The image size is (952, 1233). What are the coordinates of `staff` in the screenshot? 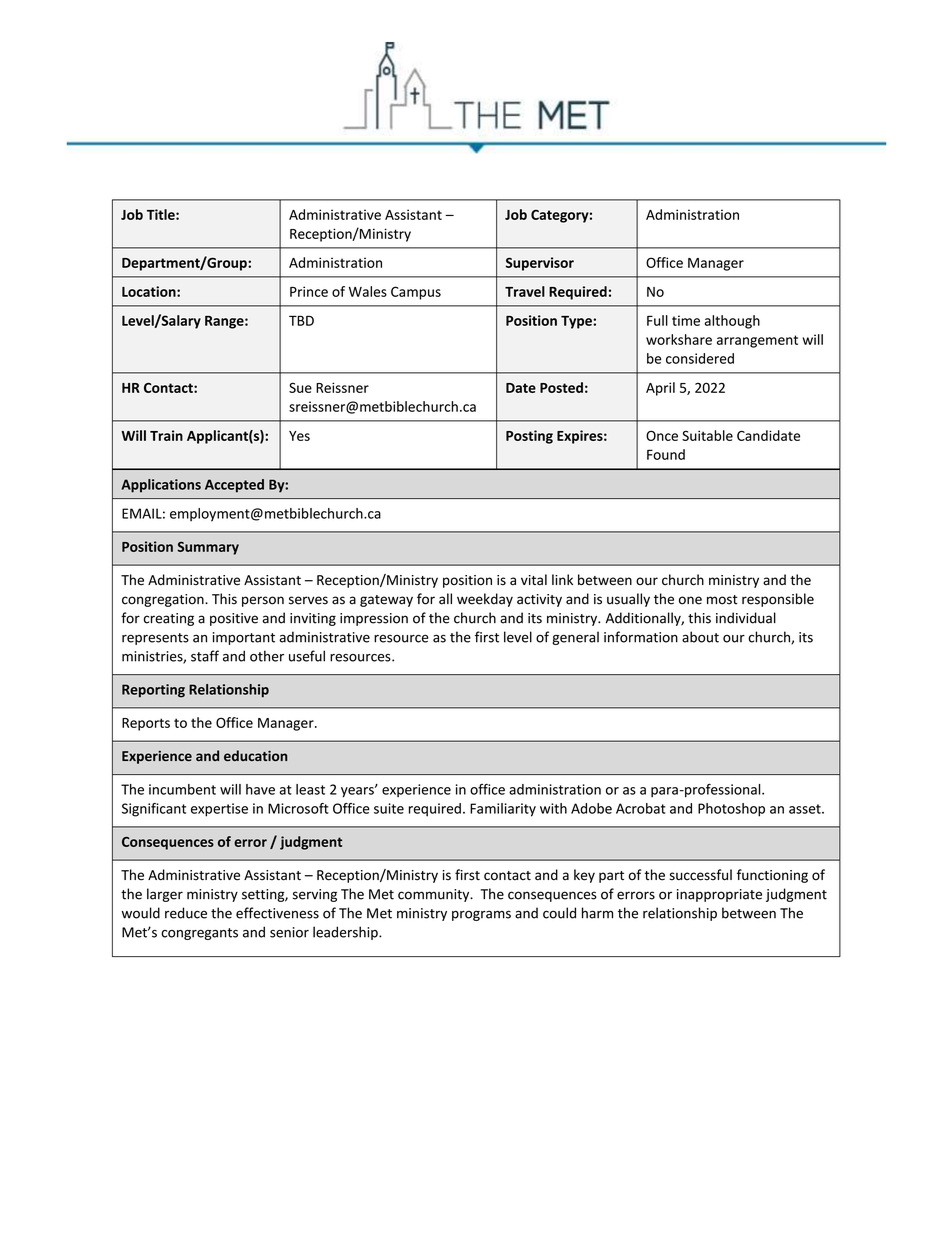 It's located at (205, 656).
